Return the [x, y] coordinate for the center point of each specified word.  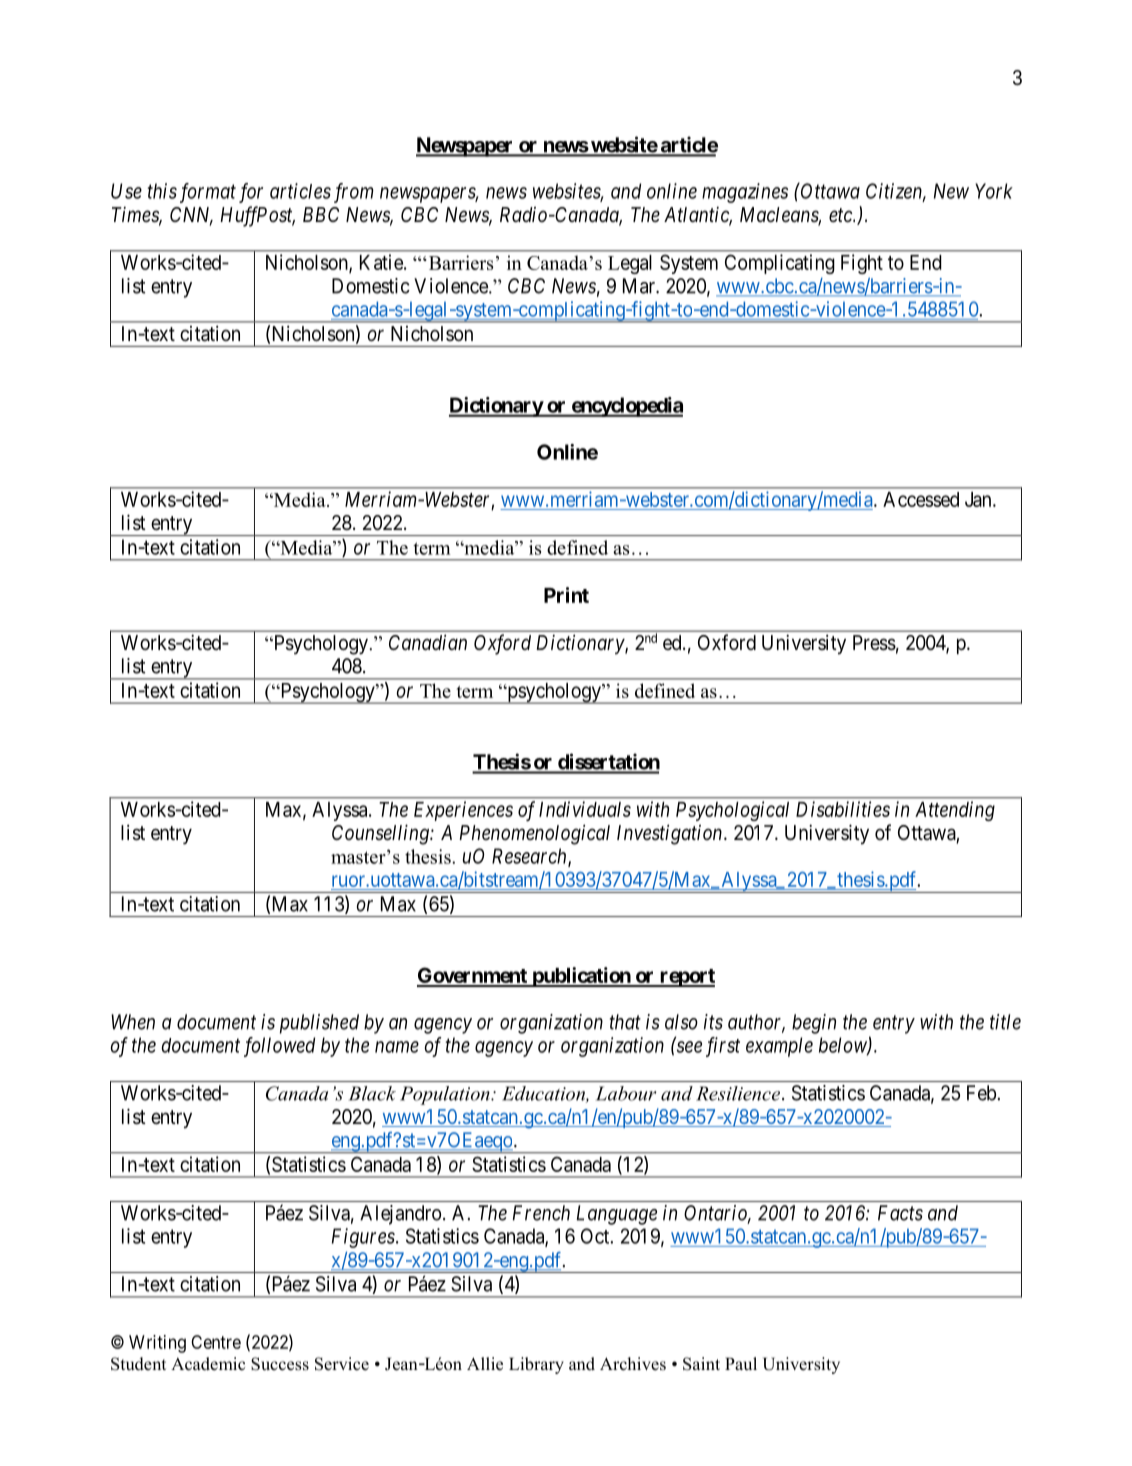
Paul [741, 1364]
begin [814, 1024]
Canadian [428, 642]
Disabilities [843, 809]
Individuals [585, 809]
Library [536, 1365]
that [625, 1022]
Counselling [381, 834]
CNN [191, 216]
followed [279, 1047]
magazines [745, 193]
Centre [216, 1342]
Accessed [921, 499]
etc [841, 215]
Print [566, 595]
